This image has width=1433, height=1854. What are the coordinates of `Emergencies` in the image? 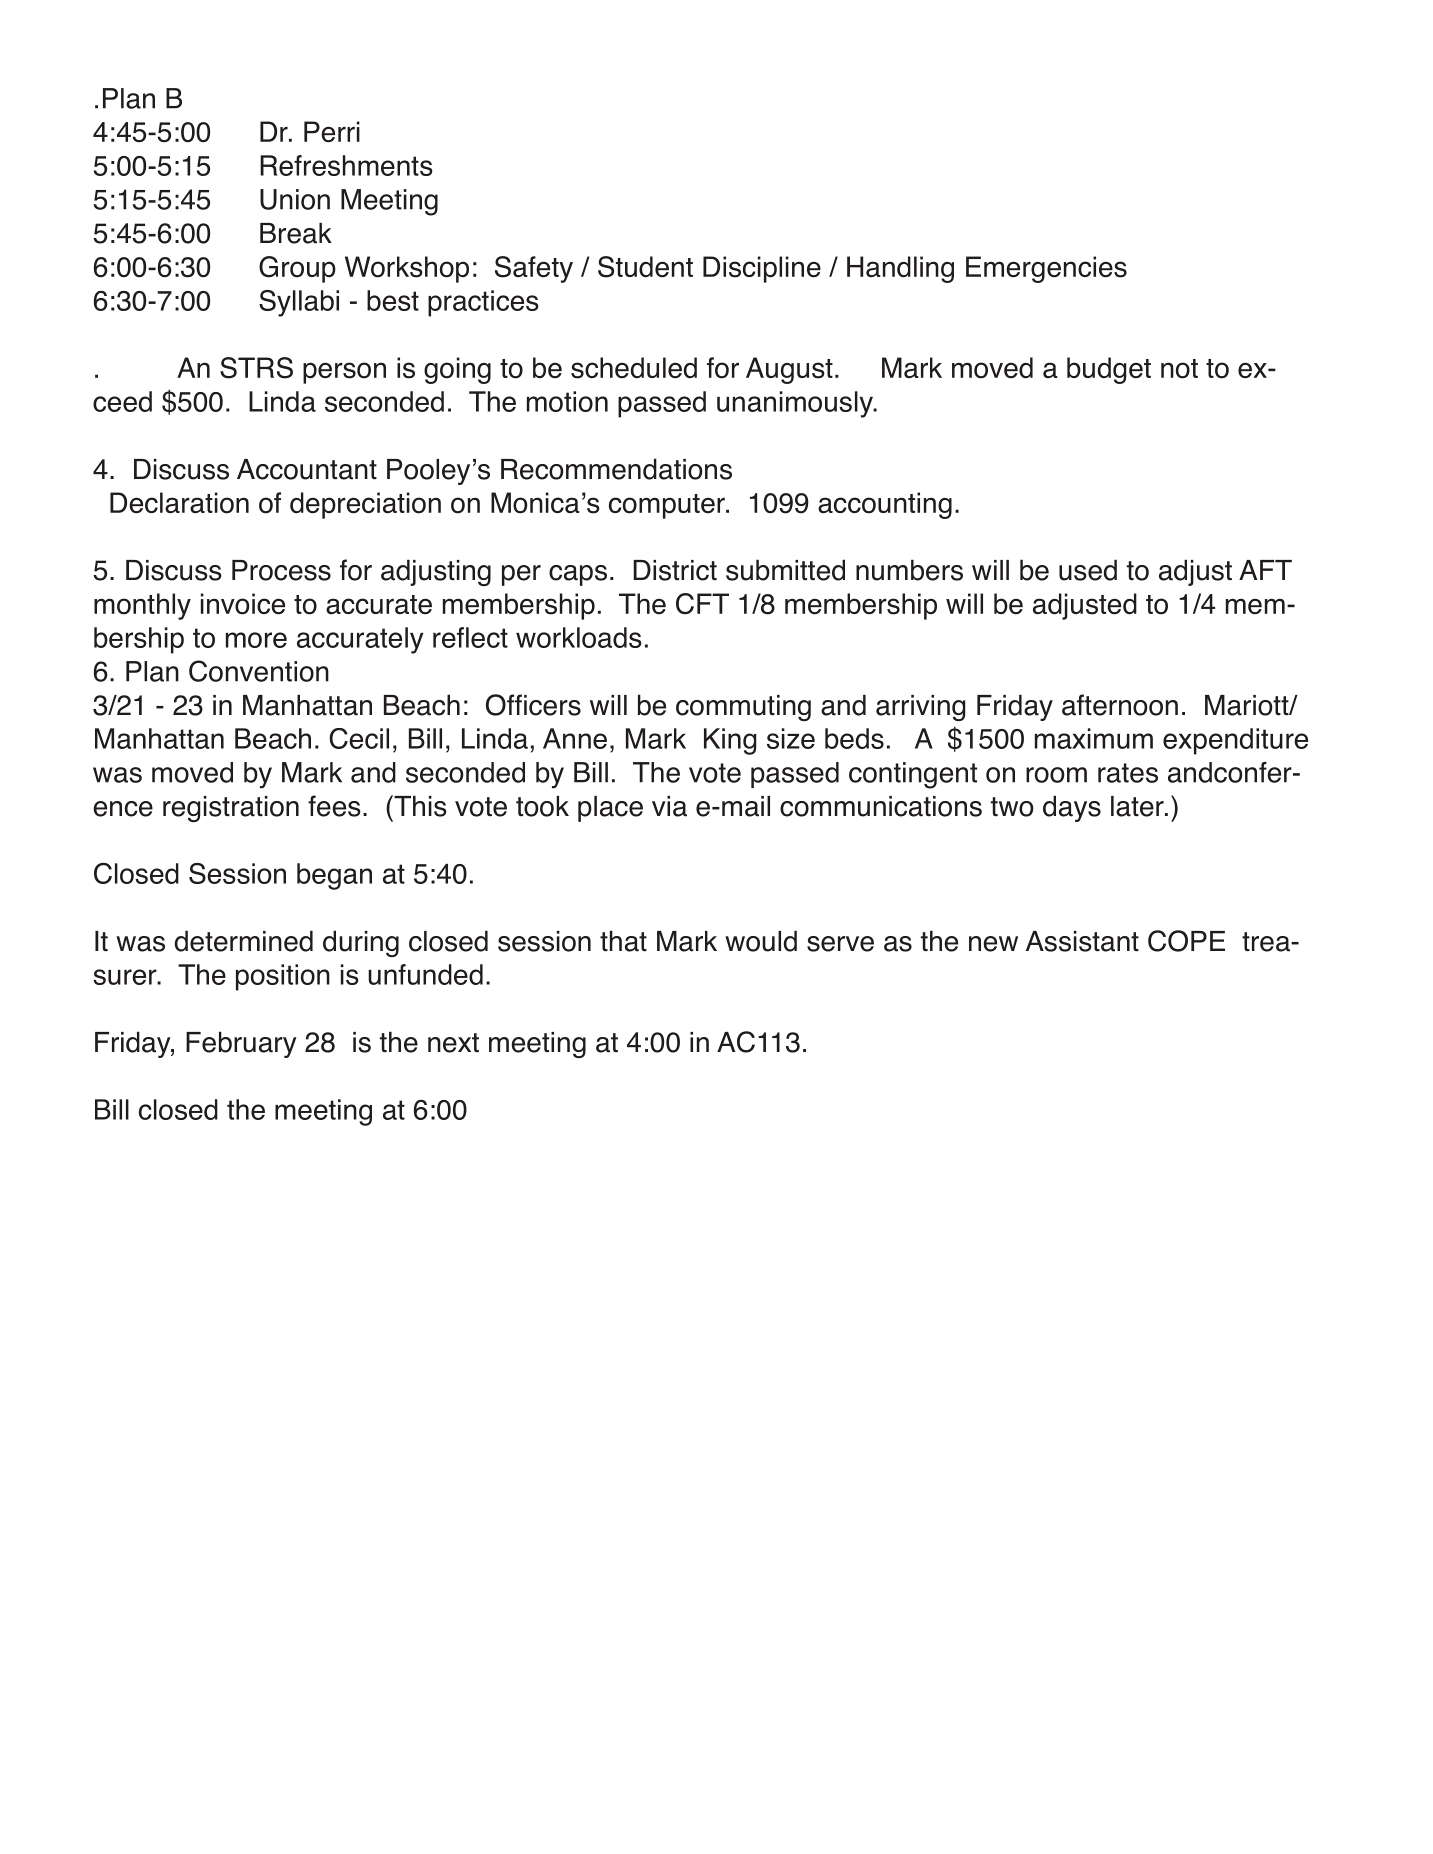 It's located at (1046, 269).
